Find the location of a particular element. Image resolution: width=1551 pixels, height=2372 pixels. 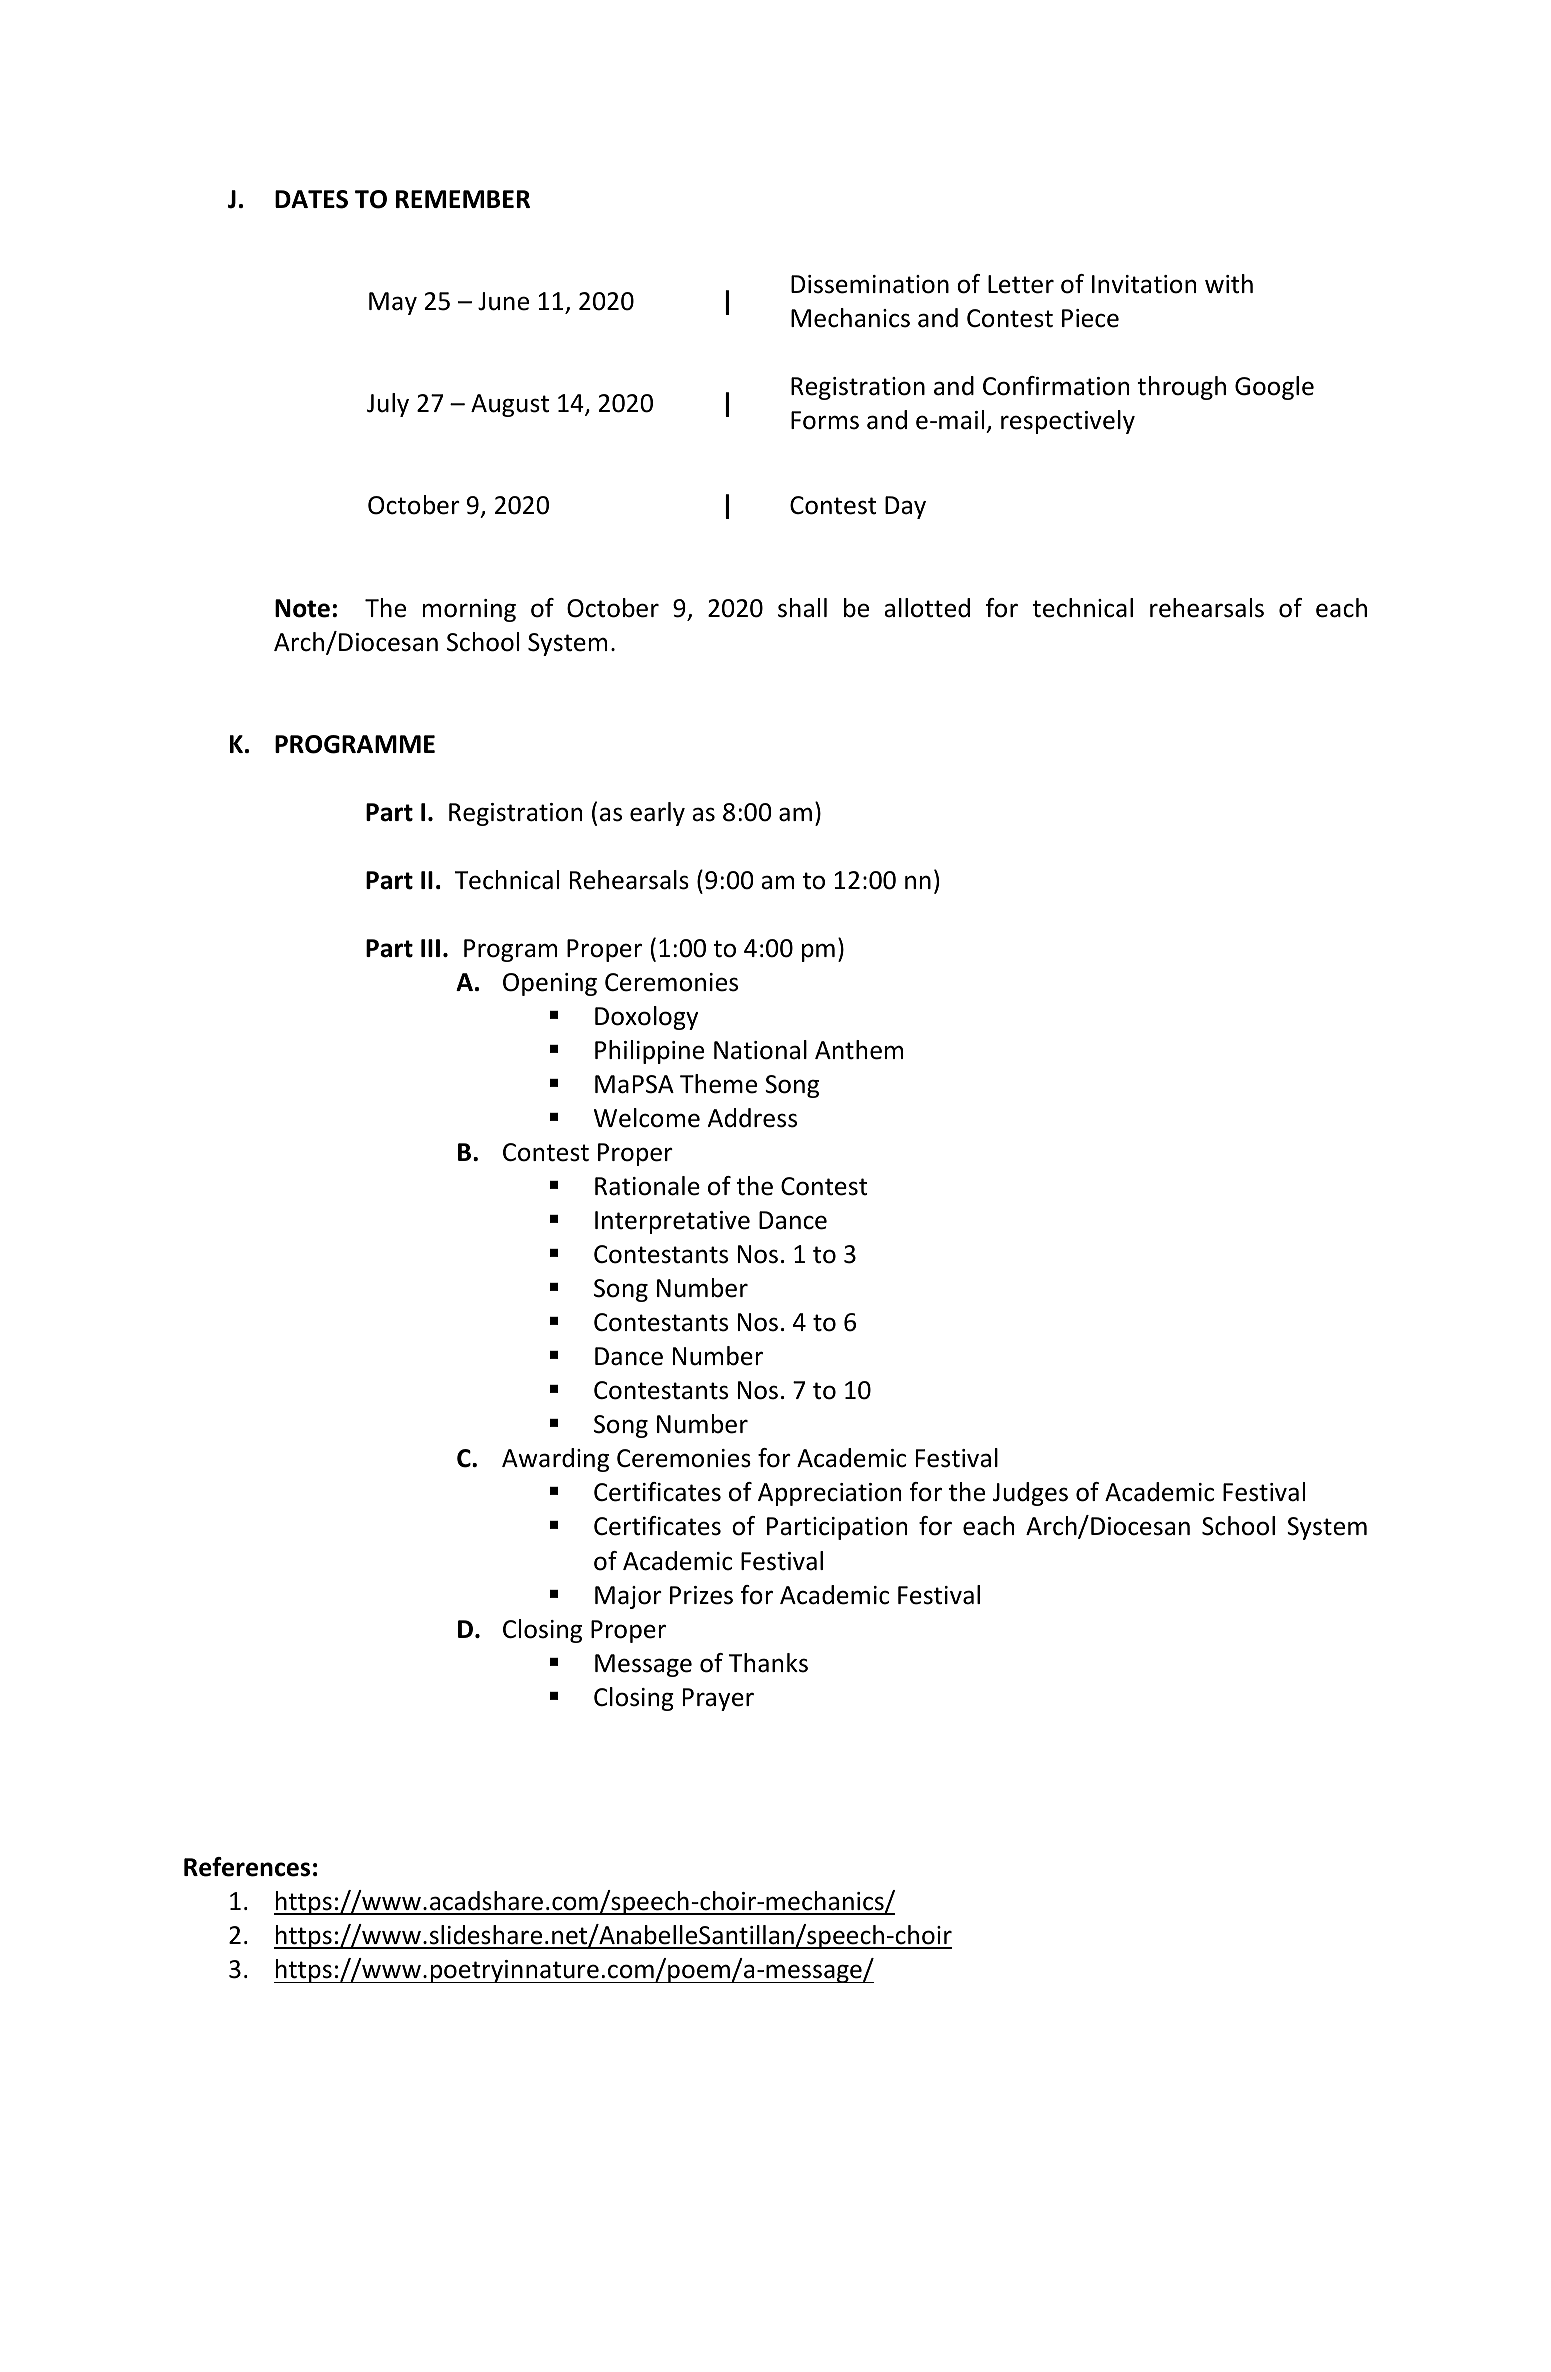

early is located at coordinates (657, 814).
